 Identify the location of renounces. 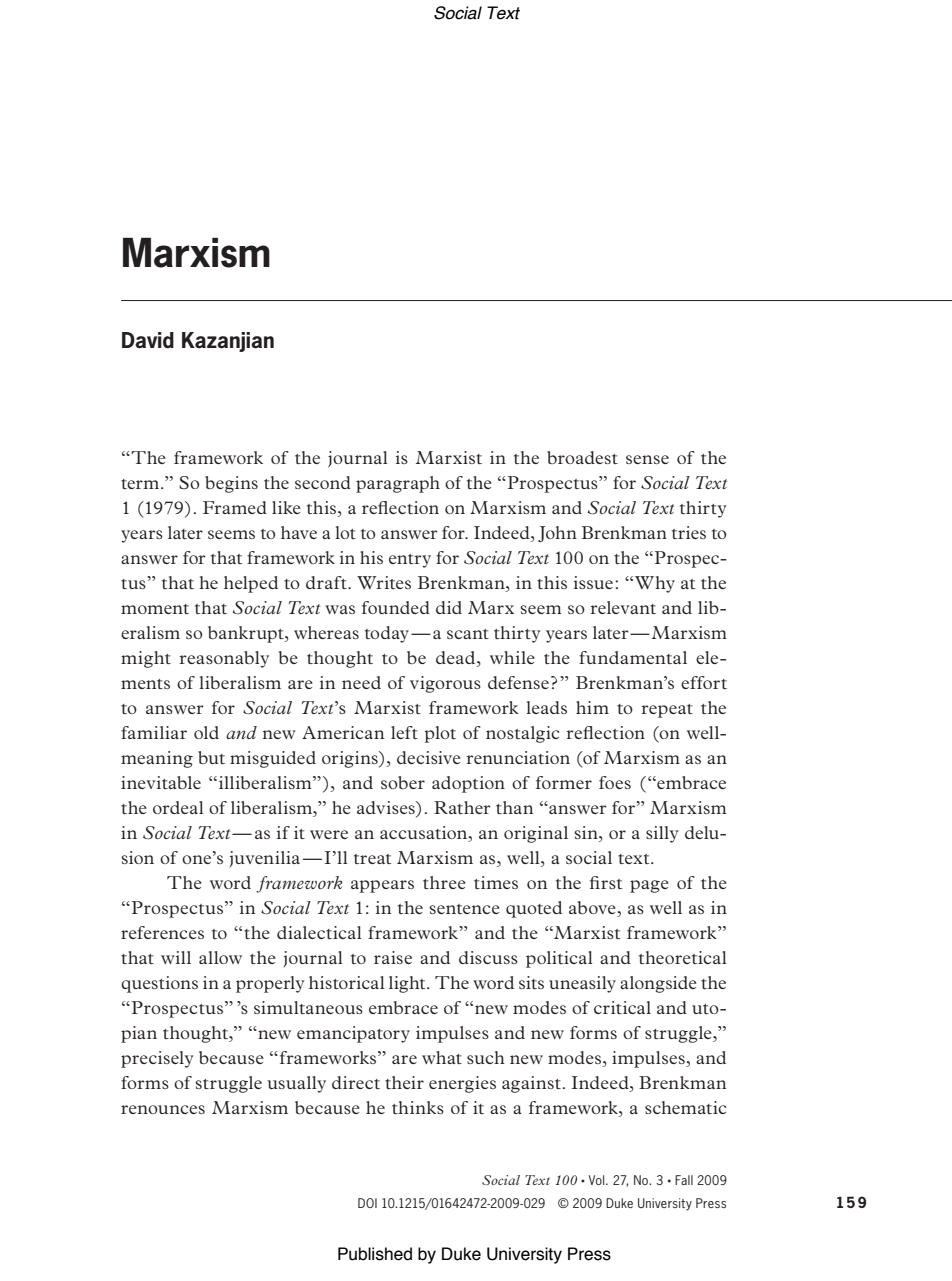
(163, 1109).
